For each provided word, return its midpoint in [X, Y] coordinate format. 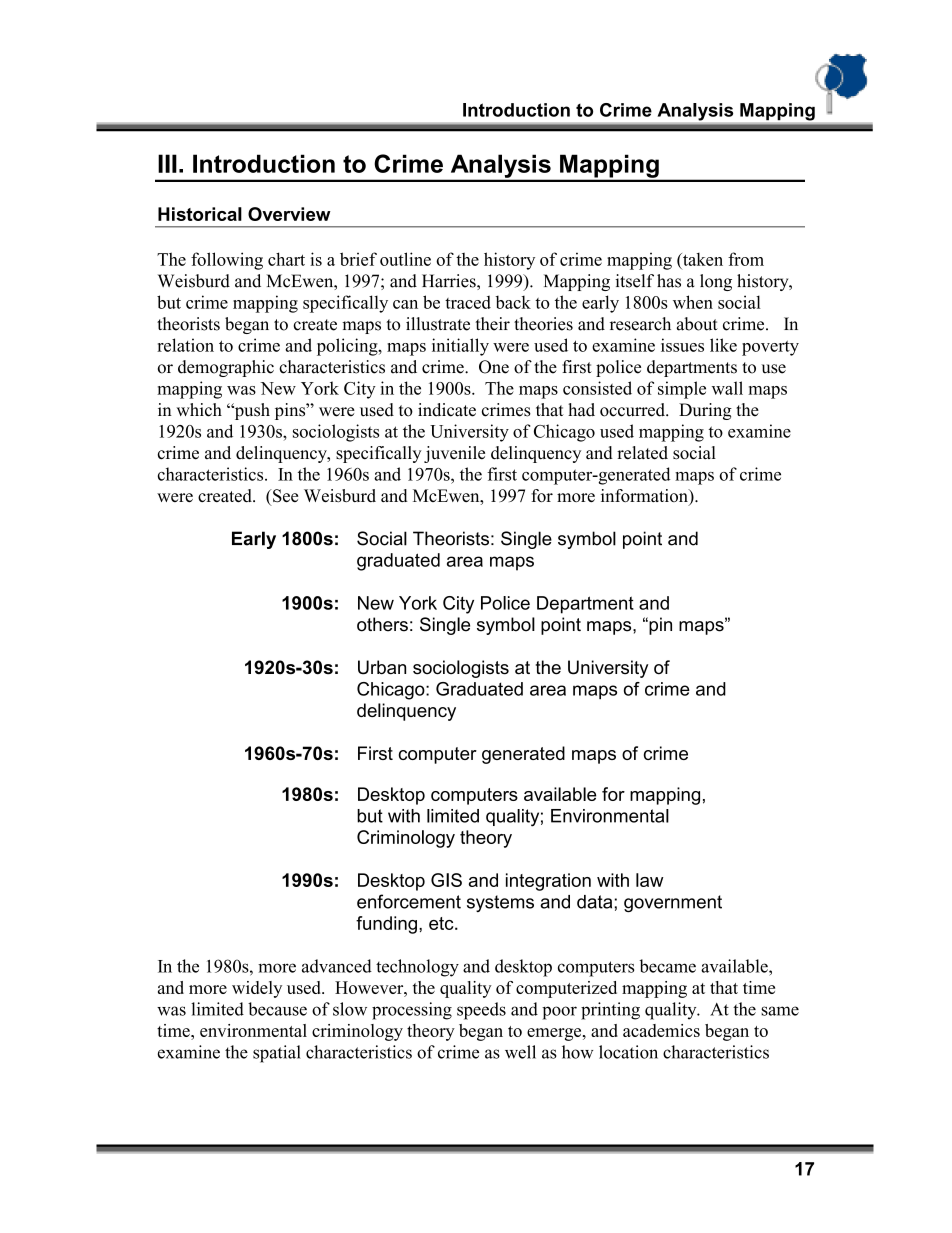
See [284, 496]
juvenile [454, 454]
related [642, 453]
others [382, 624]
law [649, 880]
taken [702, 259]
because [277, 1009]
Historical [200, 214]
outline [405, 259]
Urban [382, 667]
